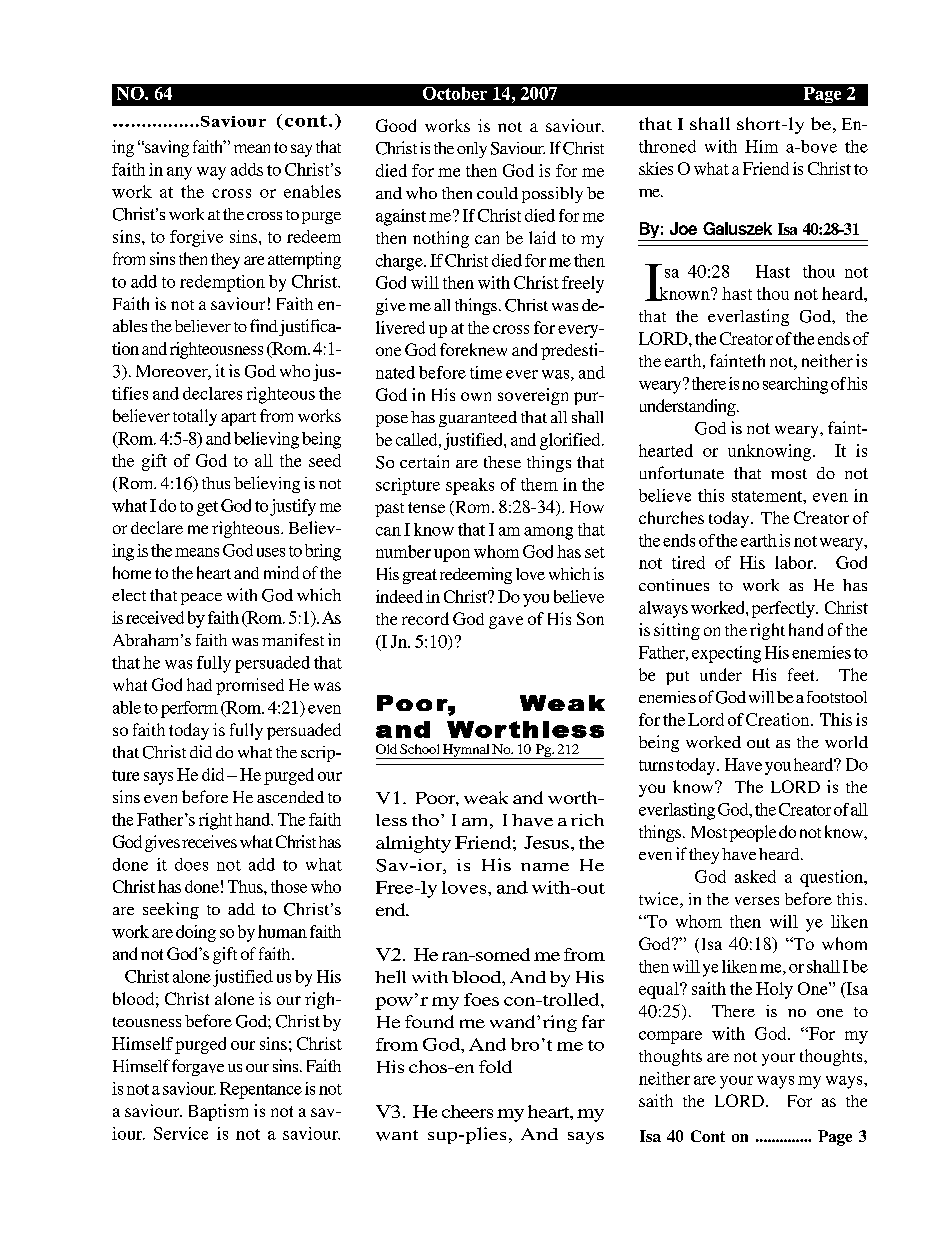  What do you see at coordinates (247, 169) in the document?
I see `adds` at bounding box center [247, 169].
